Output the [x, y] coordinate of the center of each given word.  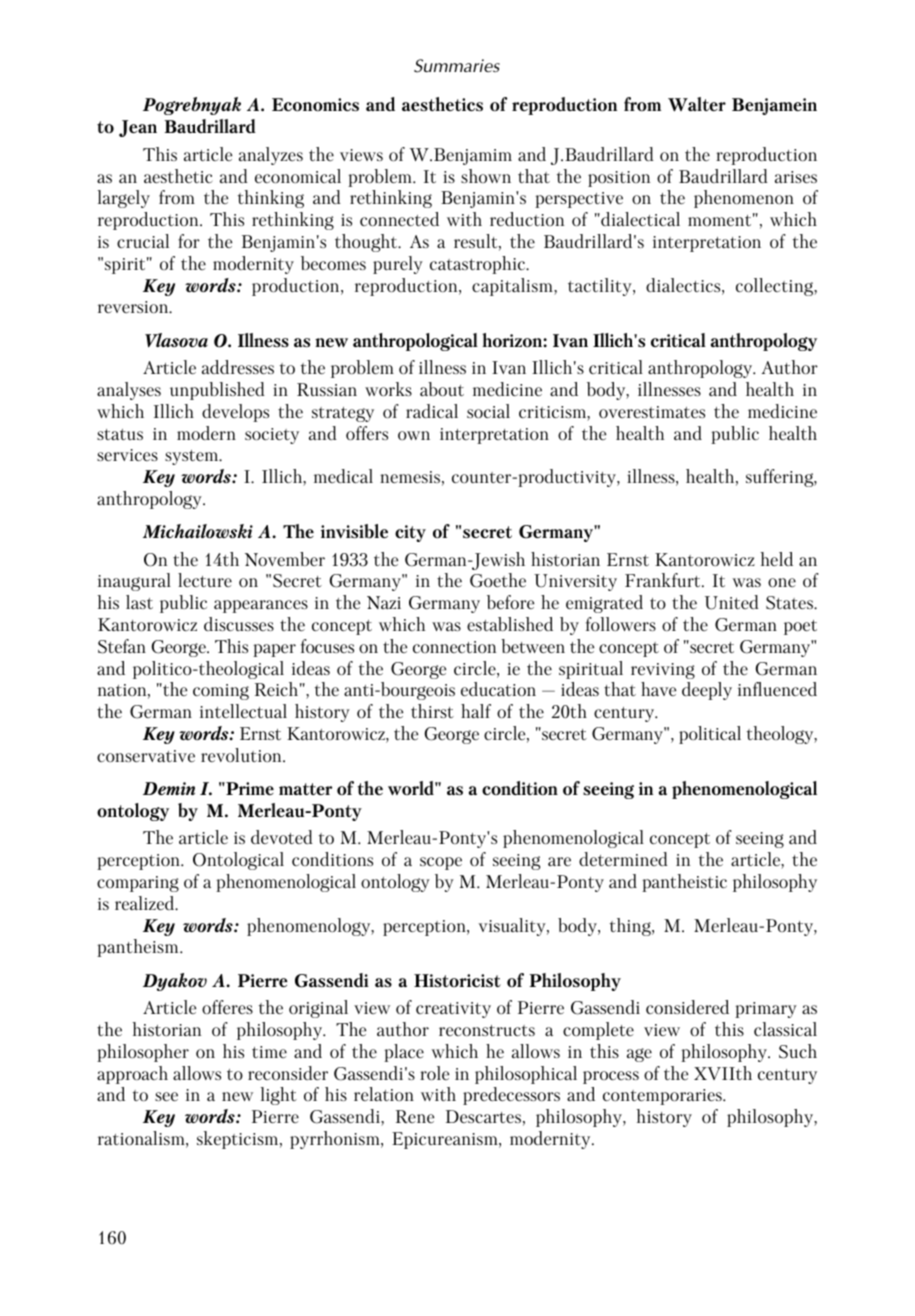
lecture [205, 580]
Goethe [498, 580]
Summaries [457, 66]
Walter [697, 104]
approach [132, 1075]
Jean [138, 128]
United [732, 602]
